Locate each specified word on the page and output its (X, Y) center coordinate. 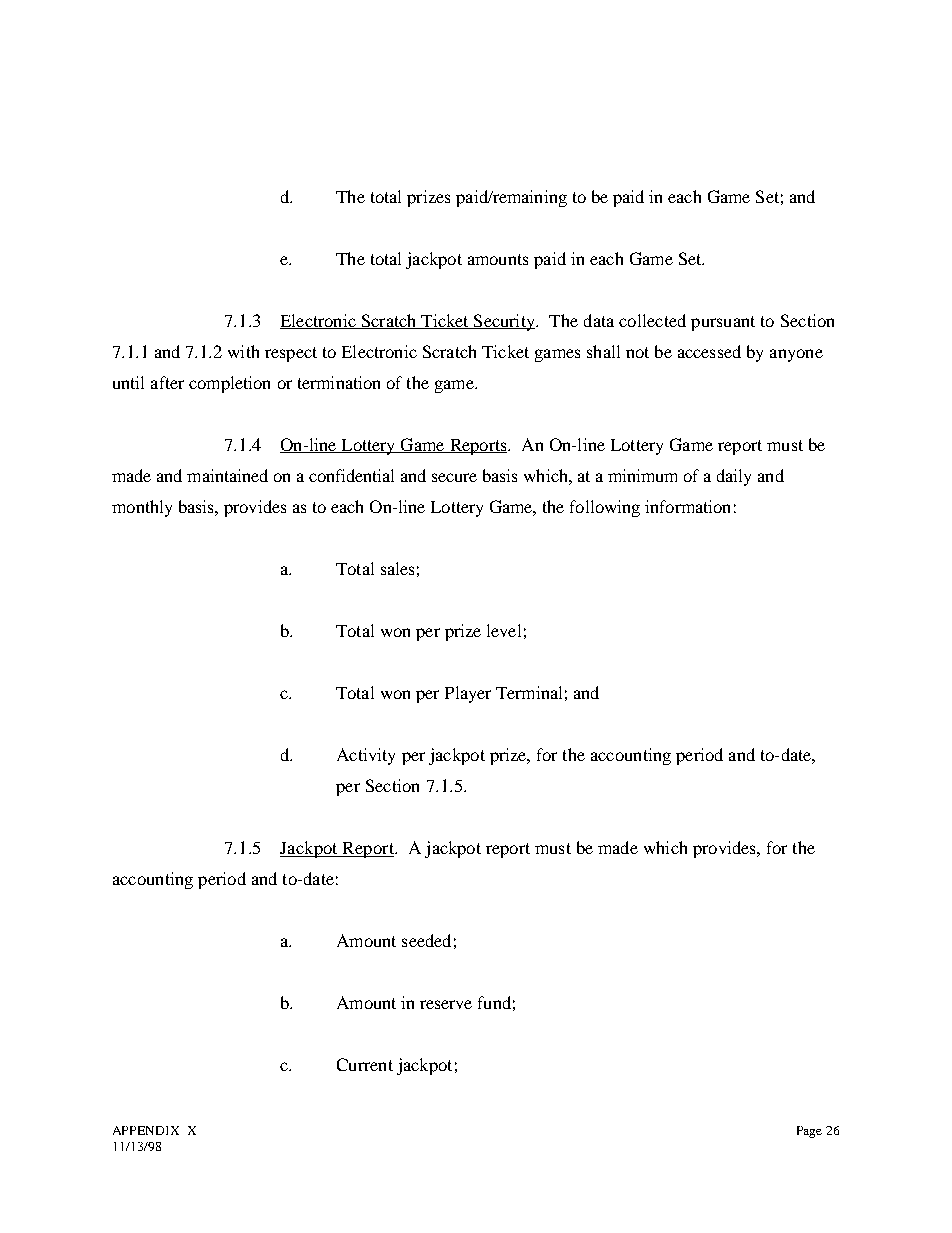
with (243, 351)
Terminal (529, 692)
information (687, 506)
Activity (366, 756)
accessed (709, 351)
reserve (446, 1004)
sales (397, 568)
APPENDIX (146, 1130)
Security (504, 322)
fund (494, 1002)
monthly (142, 508)
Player (468, 694)
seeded (426, 940)
